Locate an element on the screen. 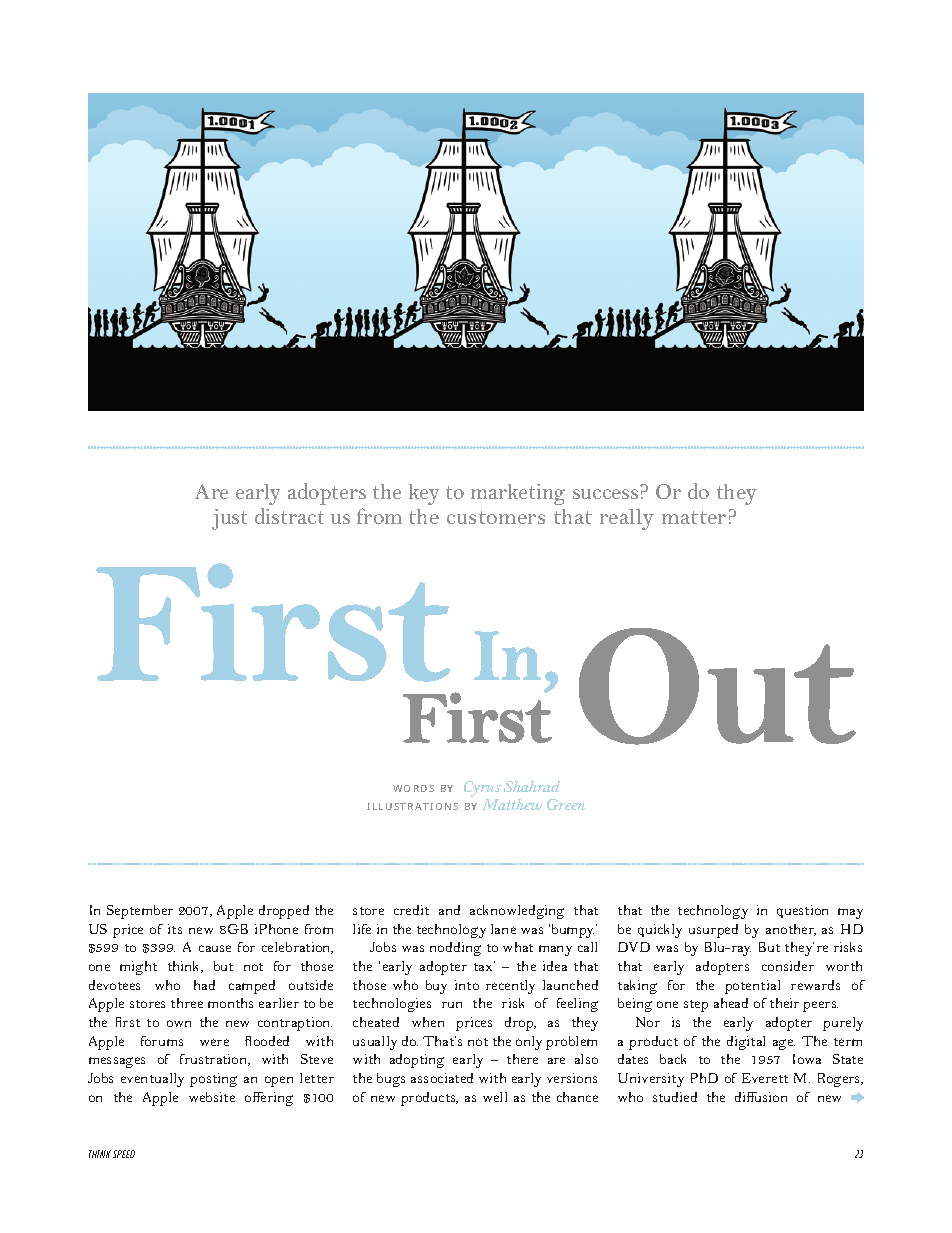  diffusion is located at coordinates (761, 1097).
